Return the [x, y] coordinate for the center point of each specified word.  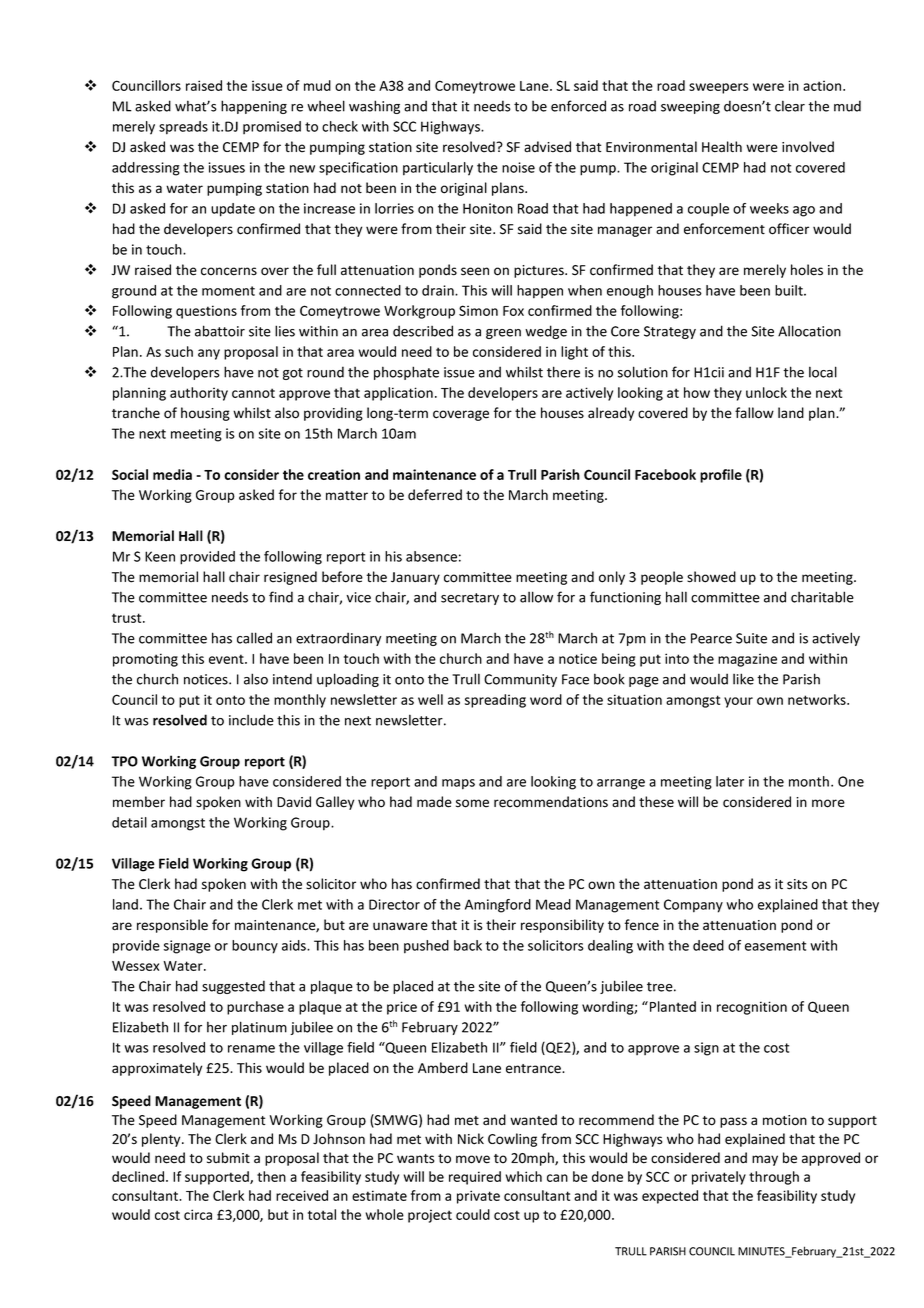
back [468, 945]
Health [722, 147]
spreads [183, 128]
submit [228, 1158]
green [503, 334]
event [227, 659]
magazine [747, 660]
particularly [438, 169]
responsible [172, 926]
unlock [766, 392]
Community [520, 680]
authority [199, 394]
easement [775, 946]
